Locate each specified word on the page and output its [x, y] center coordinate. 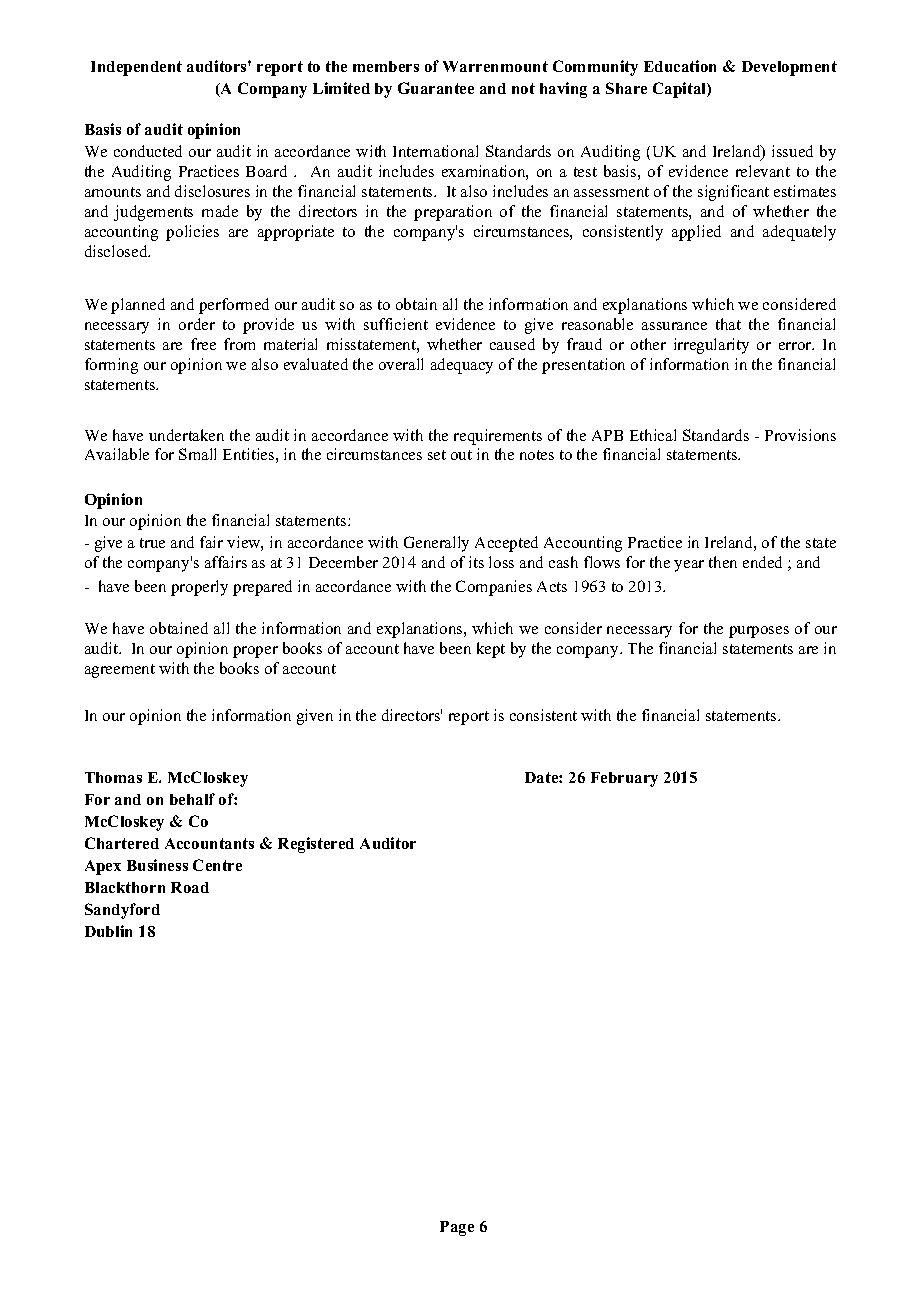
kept [491, 650]
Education [680, 66]
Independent [136, 68]
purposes [759, 632]
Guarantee [436, 88]
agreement [120, 671]
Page [457, 1228]
